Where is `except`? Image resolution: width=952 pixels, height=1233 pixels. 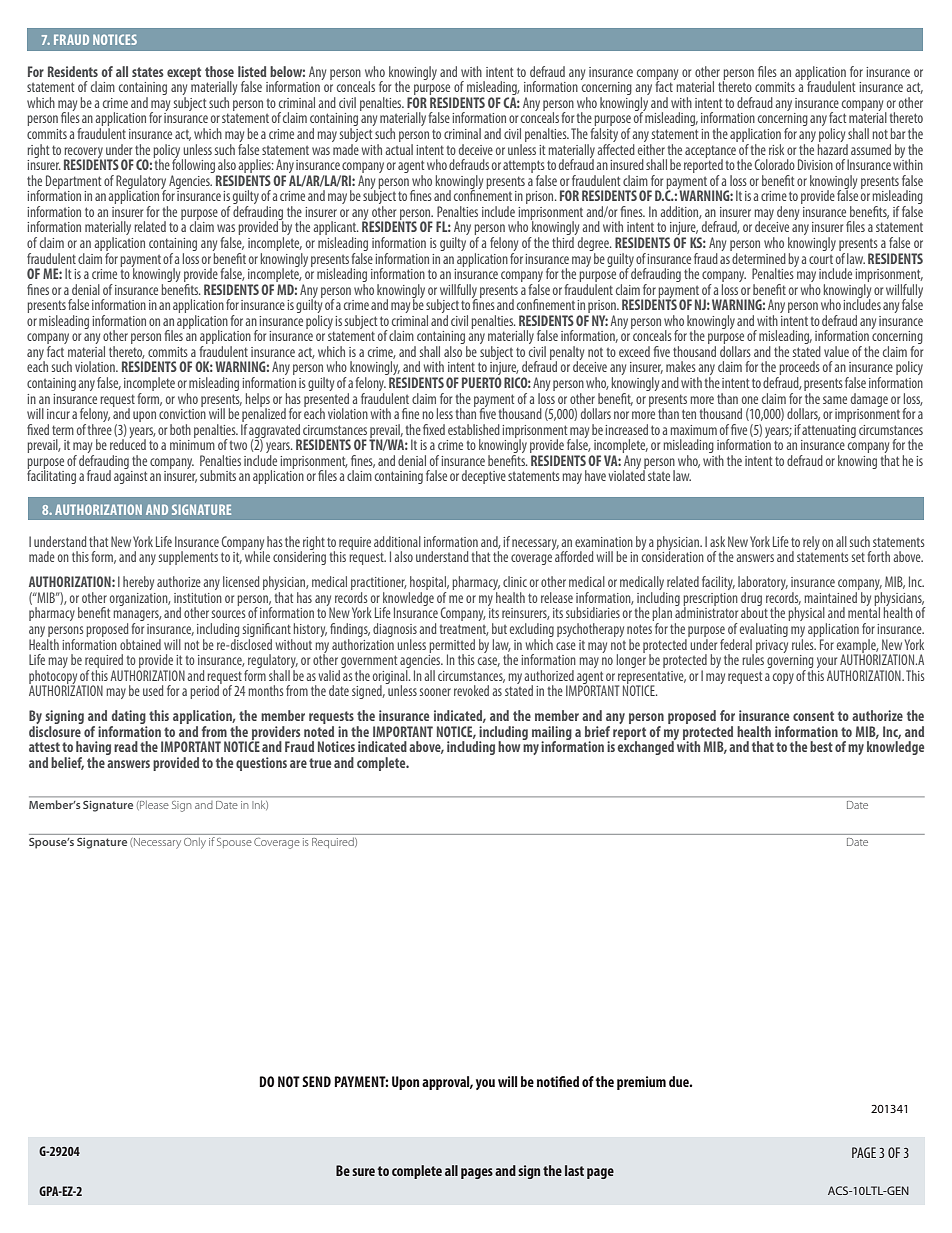
except is located at coordinates (184, 73).
